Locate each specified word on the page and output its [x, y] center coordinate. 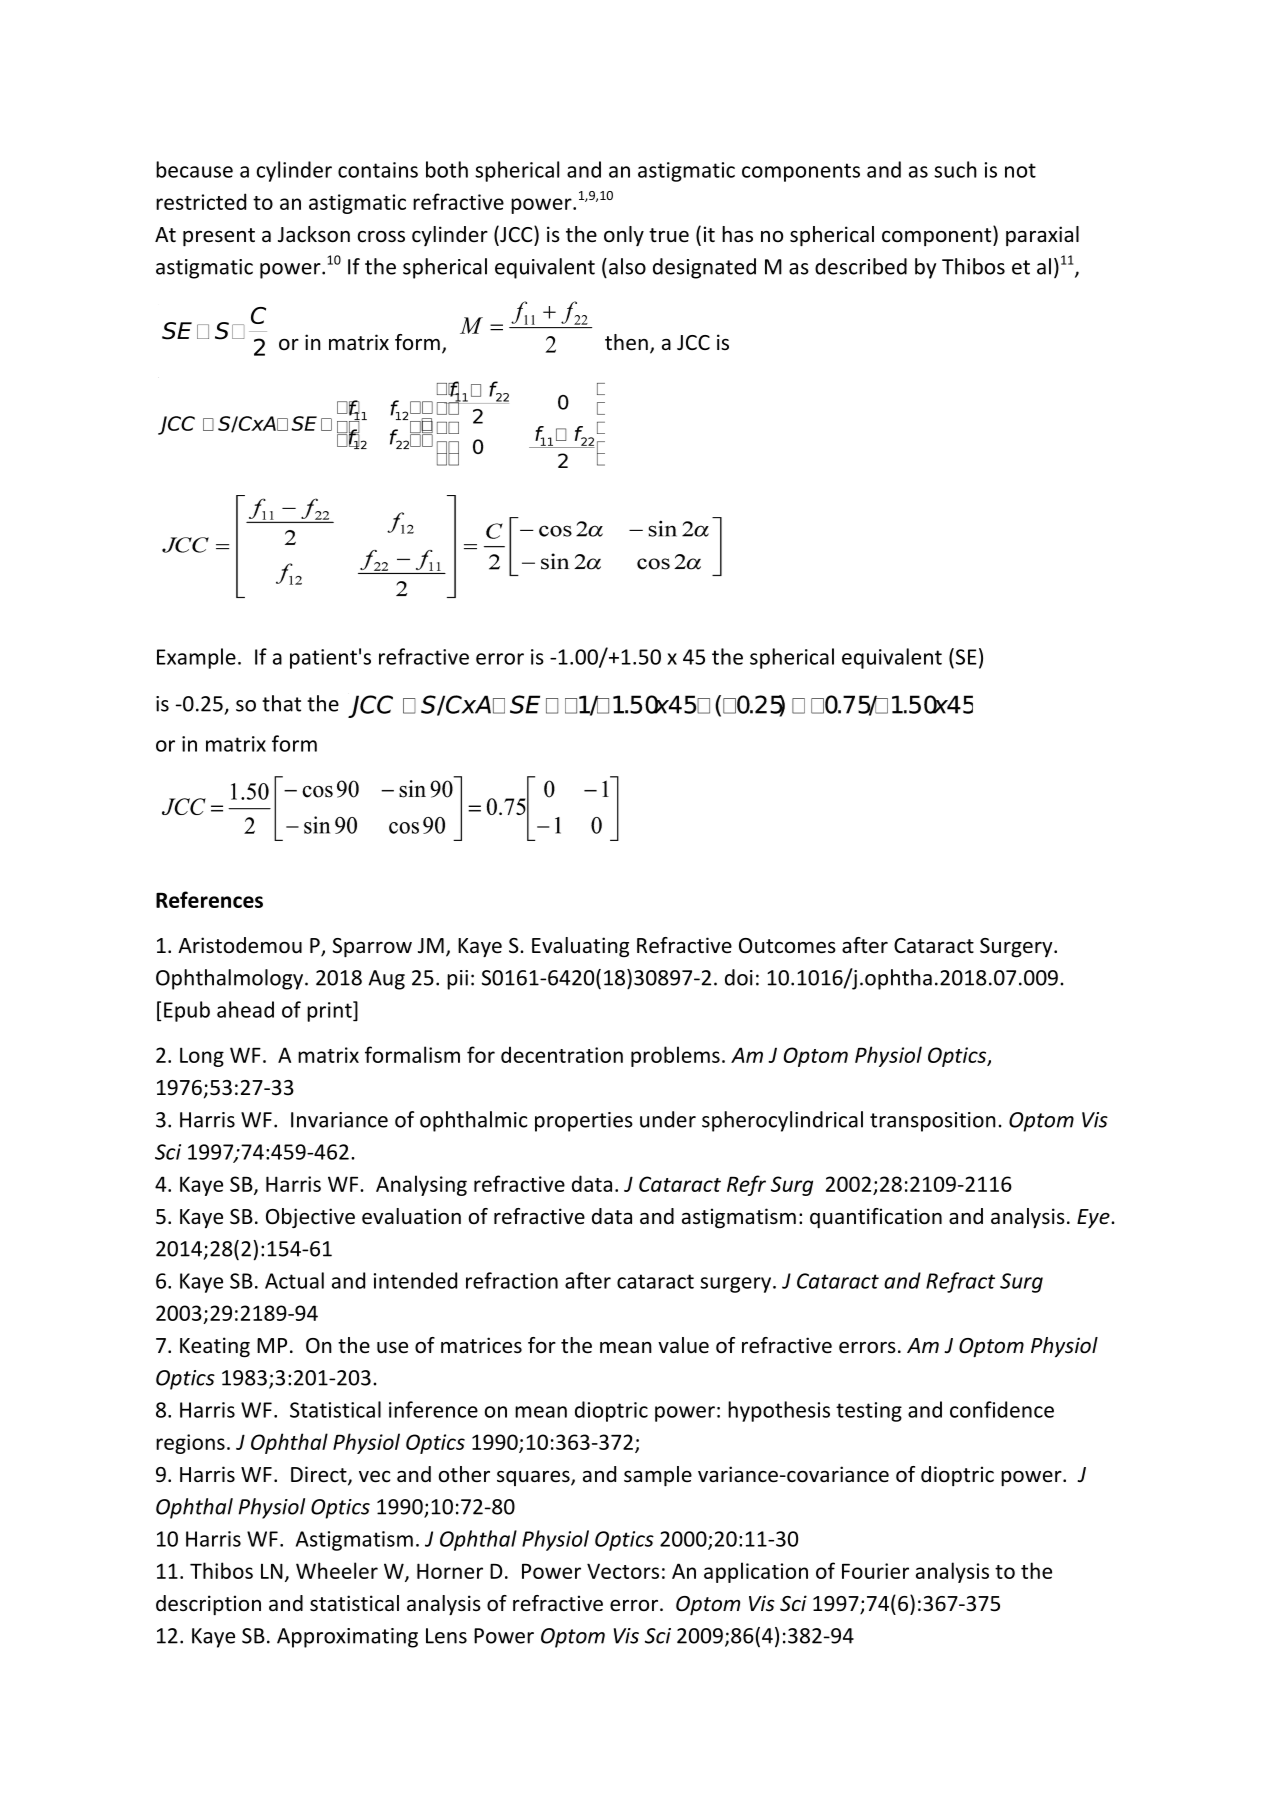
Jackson [314, 234]
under [668, 1119]
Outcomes [787, 946]
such [955, 169]
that [281, 703]
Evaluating [580, 947]
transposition [933, 1122]
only [624, 236]
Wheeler [337, 1570]
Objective [310, 1218]
